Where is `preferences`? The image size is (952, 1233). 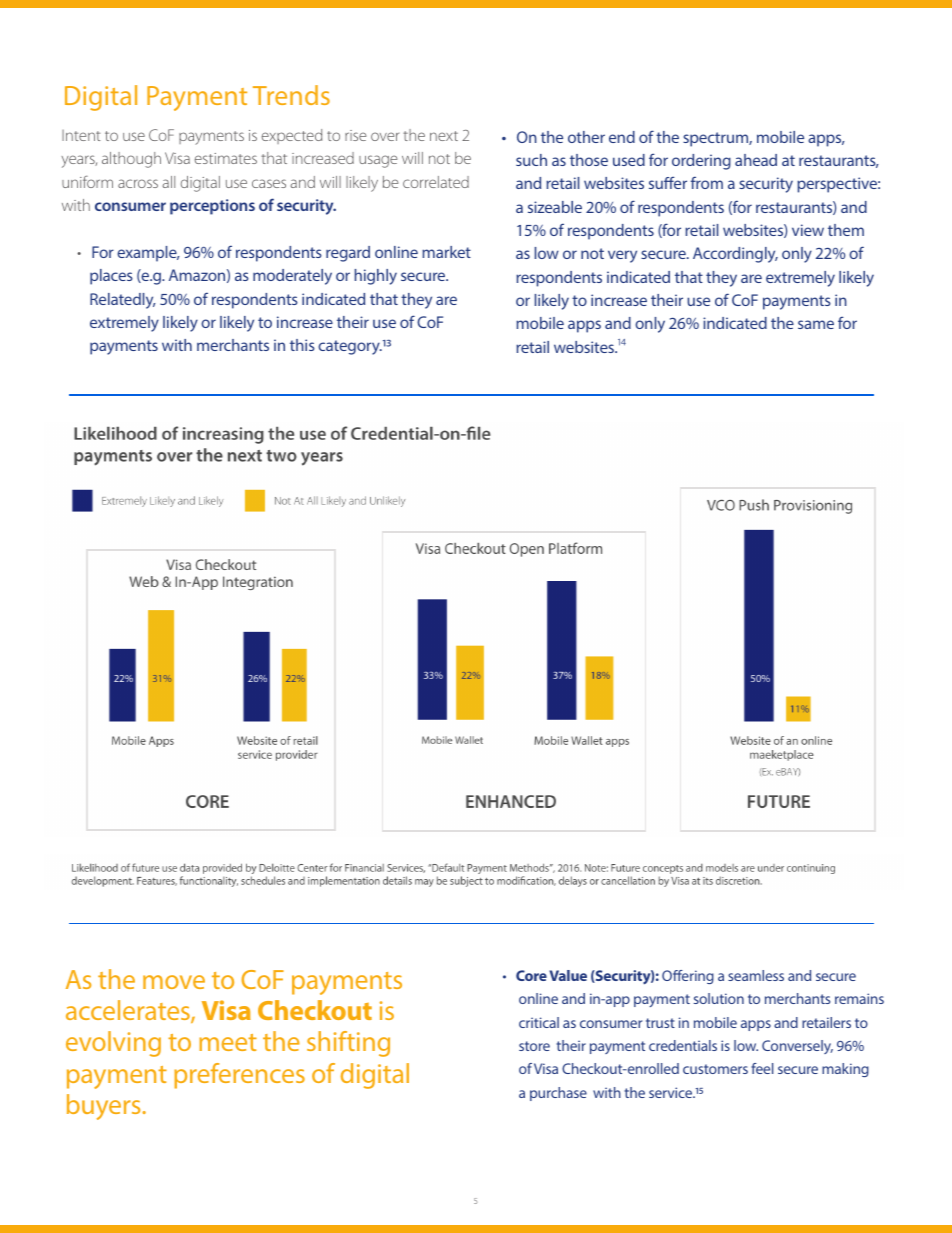 preferences is located at coordinates (239, 1076).
